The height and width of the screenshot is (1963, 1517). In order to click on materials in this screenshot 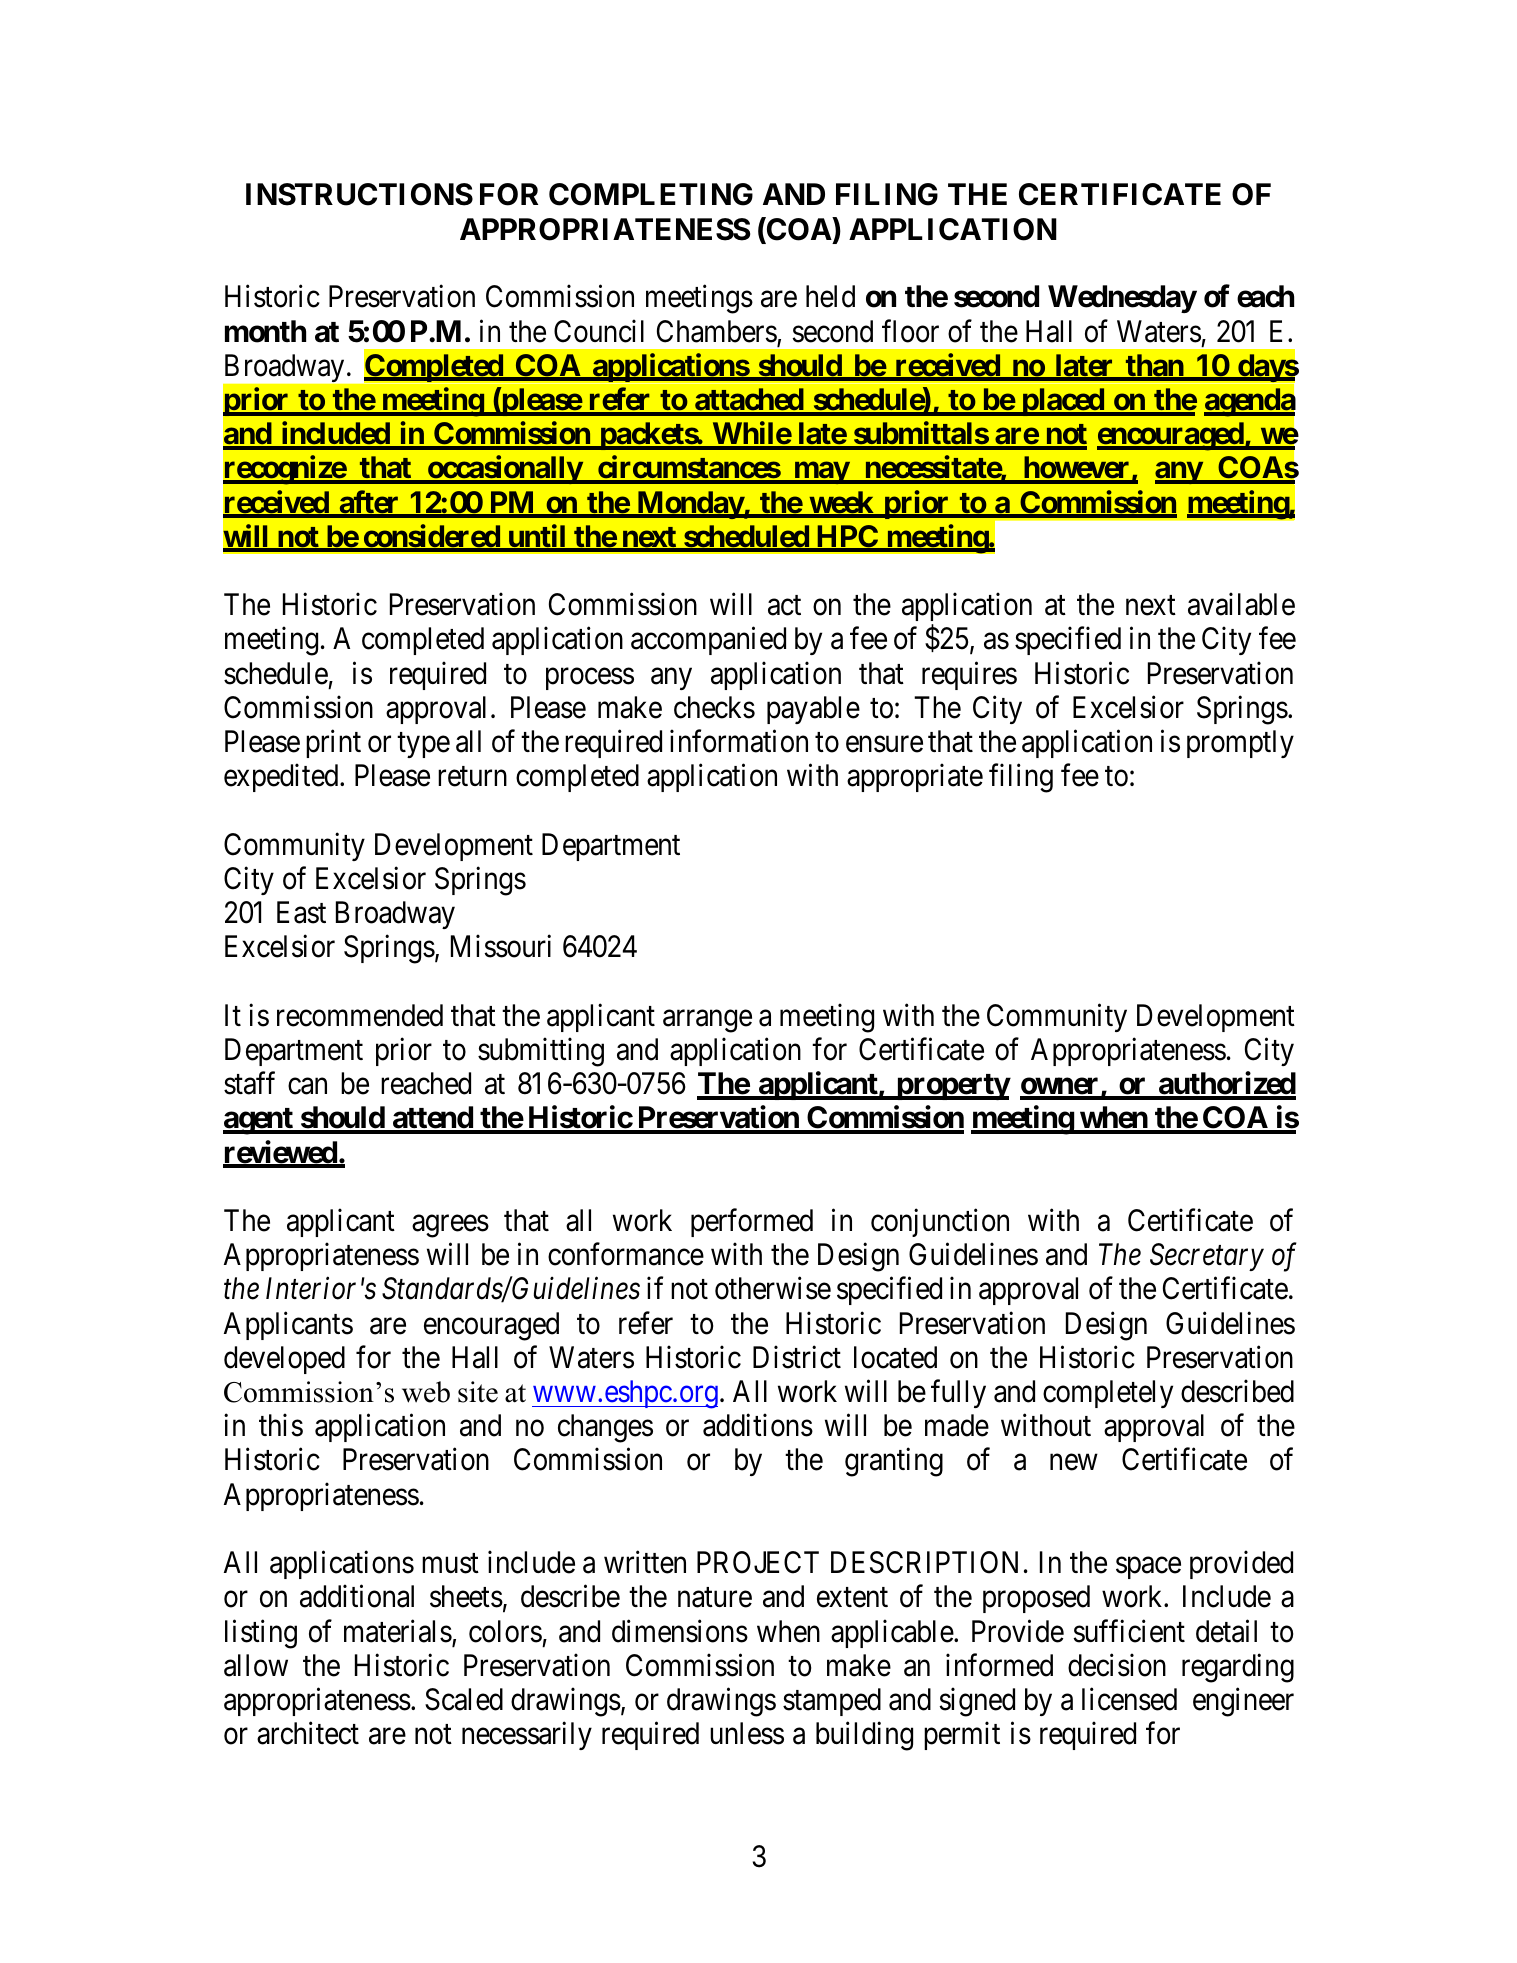, I will do `click(398, 1631)`.
